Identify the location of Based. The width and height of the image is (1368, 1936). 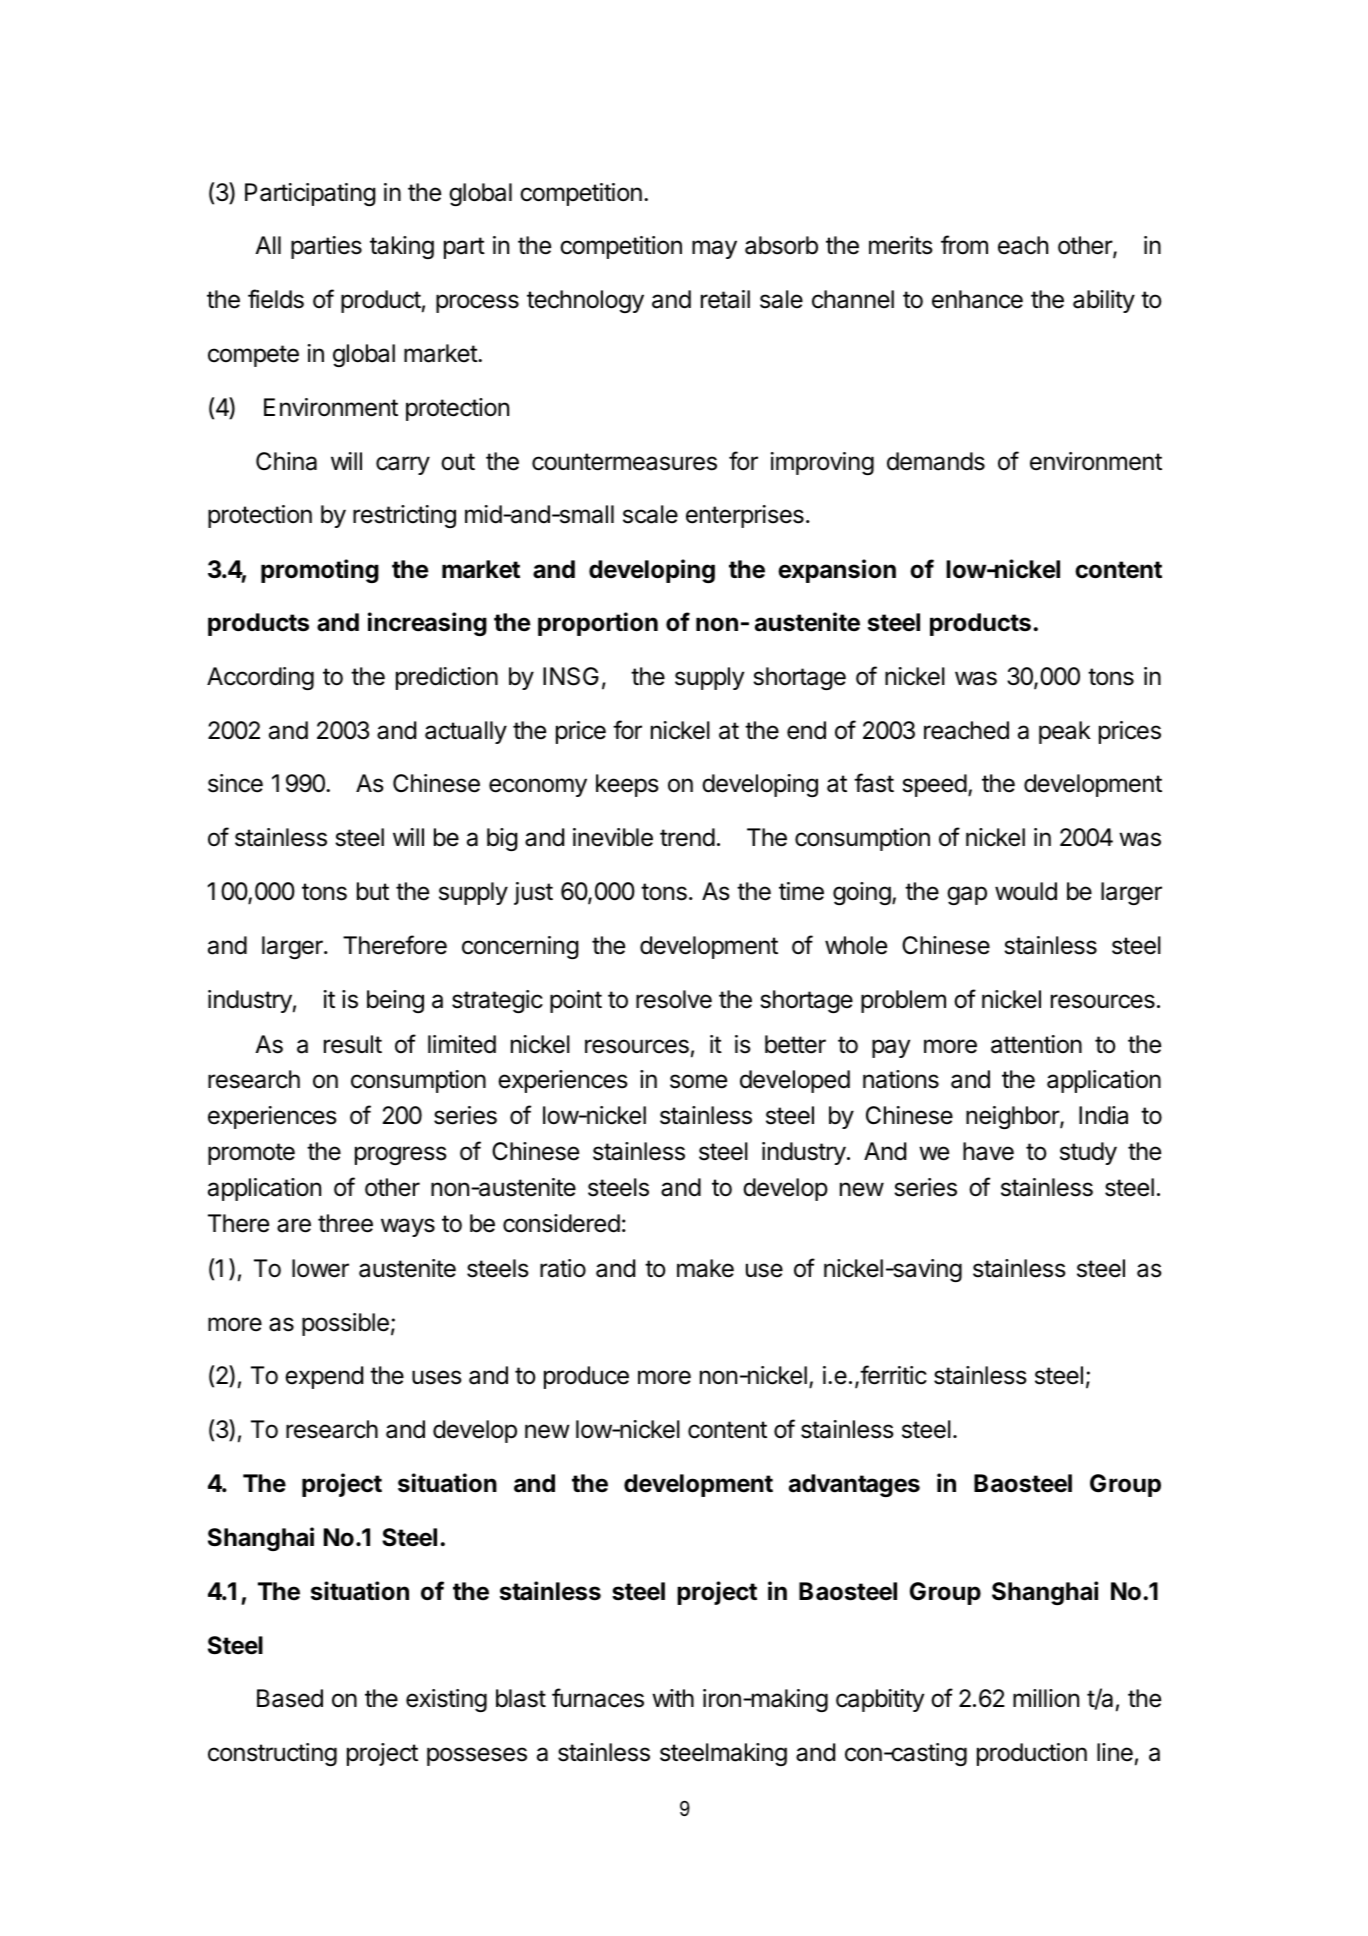
(290, 1698).
